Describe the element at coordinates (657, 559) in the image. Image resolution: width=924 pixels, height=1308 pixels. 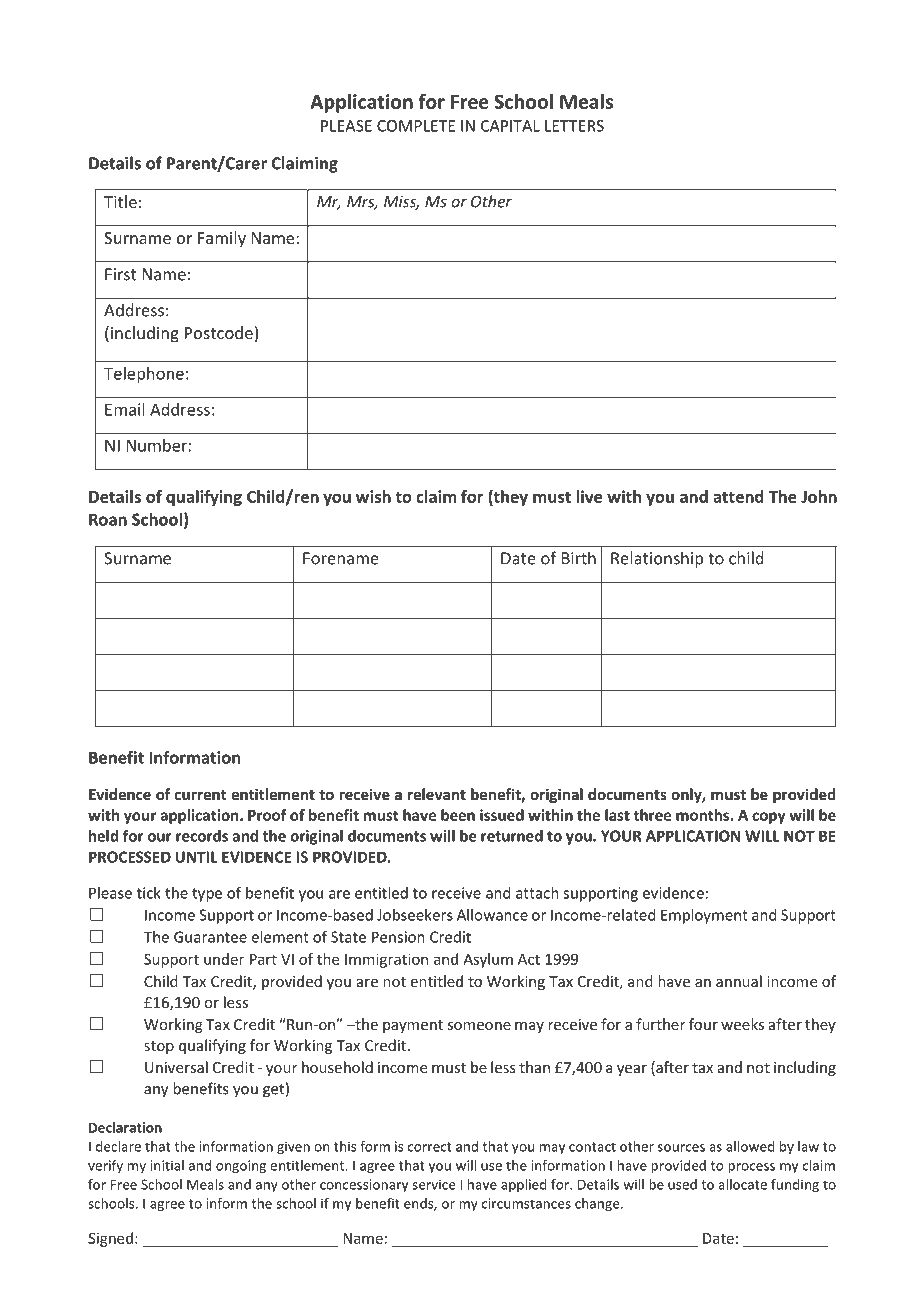
I see `Relationship` at that location.
